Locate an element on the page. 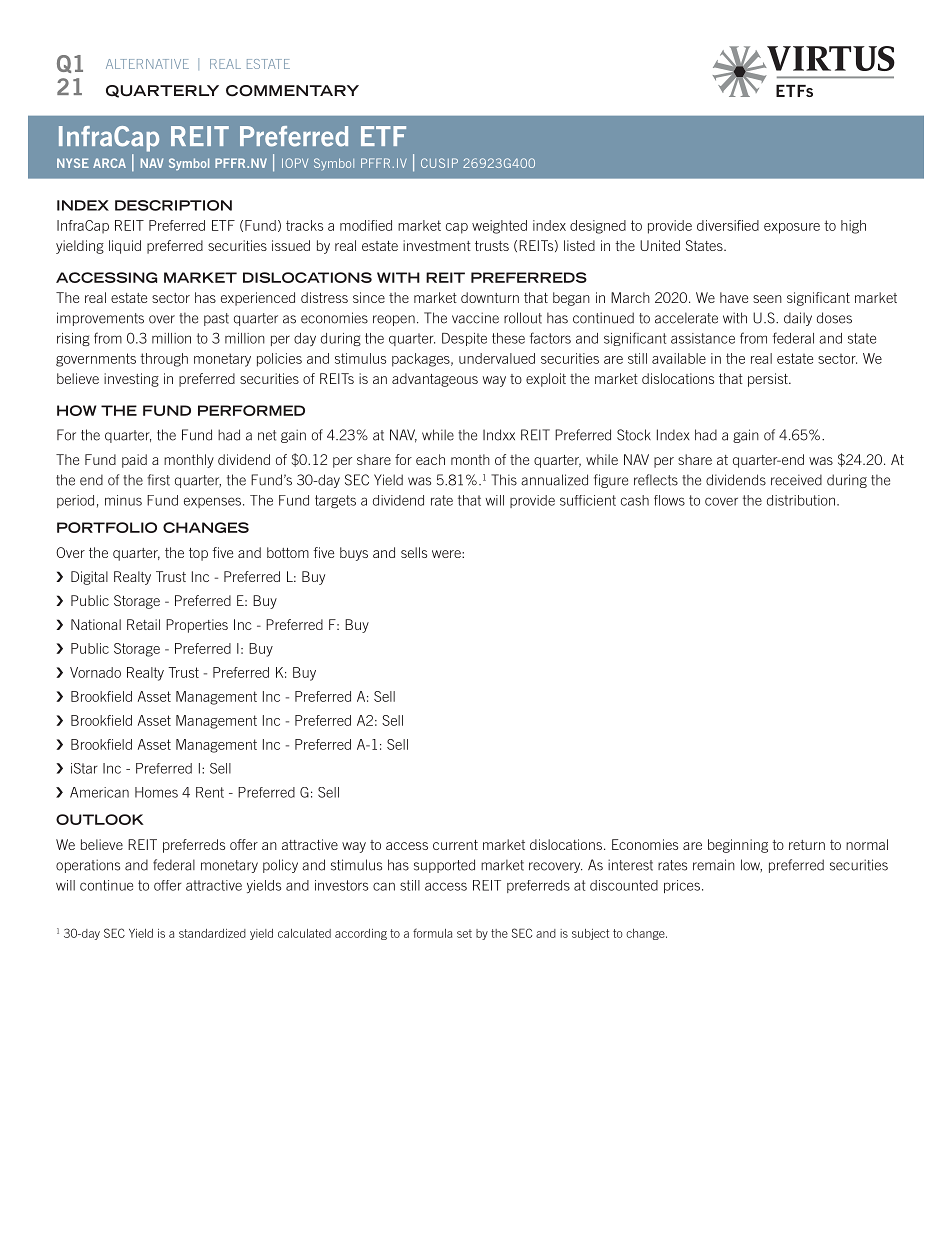 The width and height of the document is (952, 1233). first is located at coordinates (158, 480).
